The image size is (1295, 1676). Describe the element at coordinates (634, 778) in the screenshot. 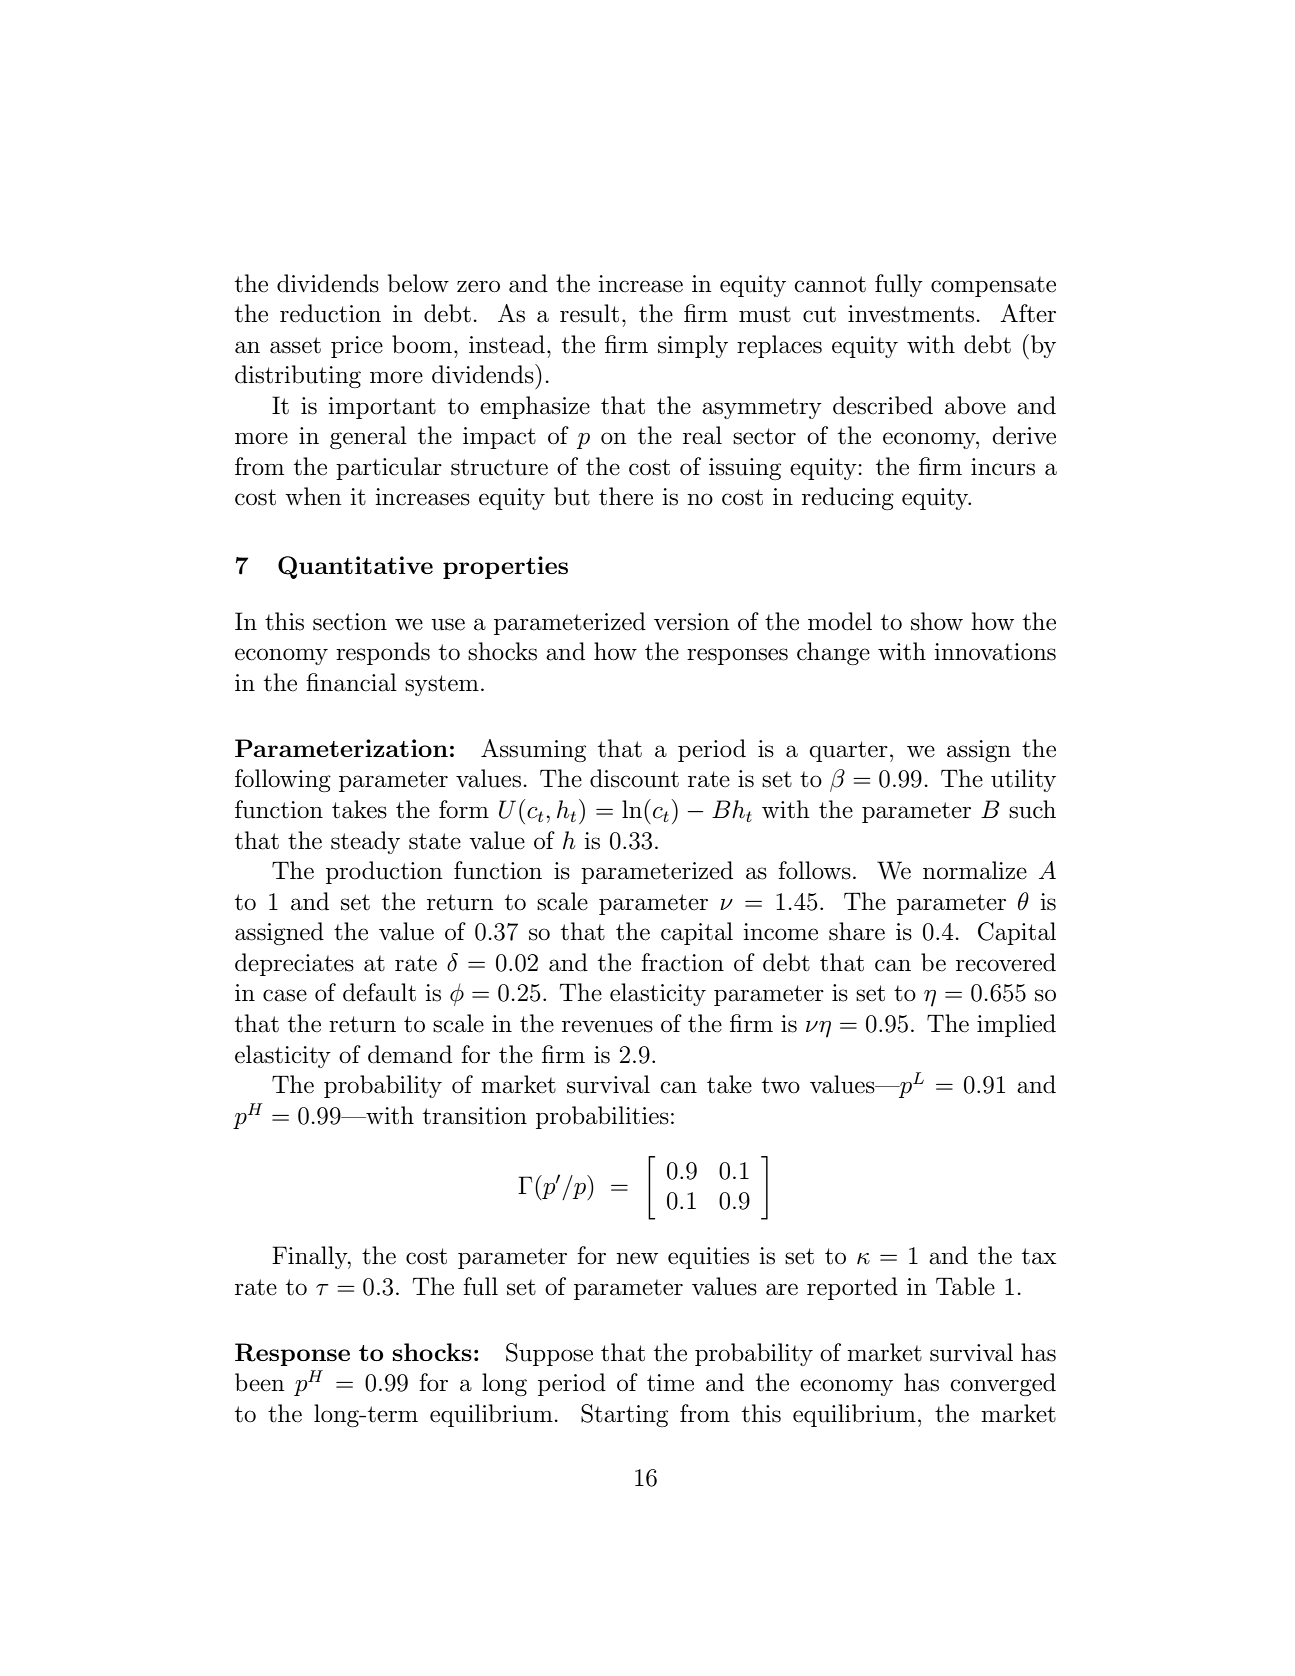

I see `discount` at that location.
